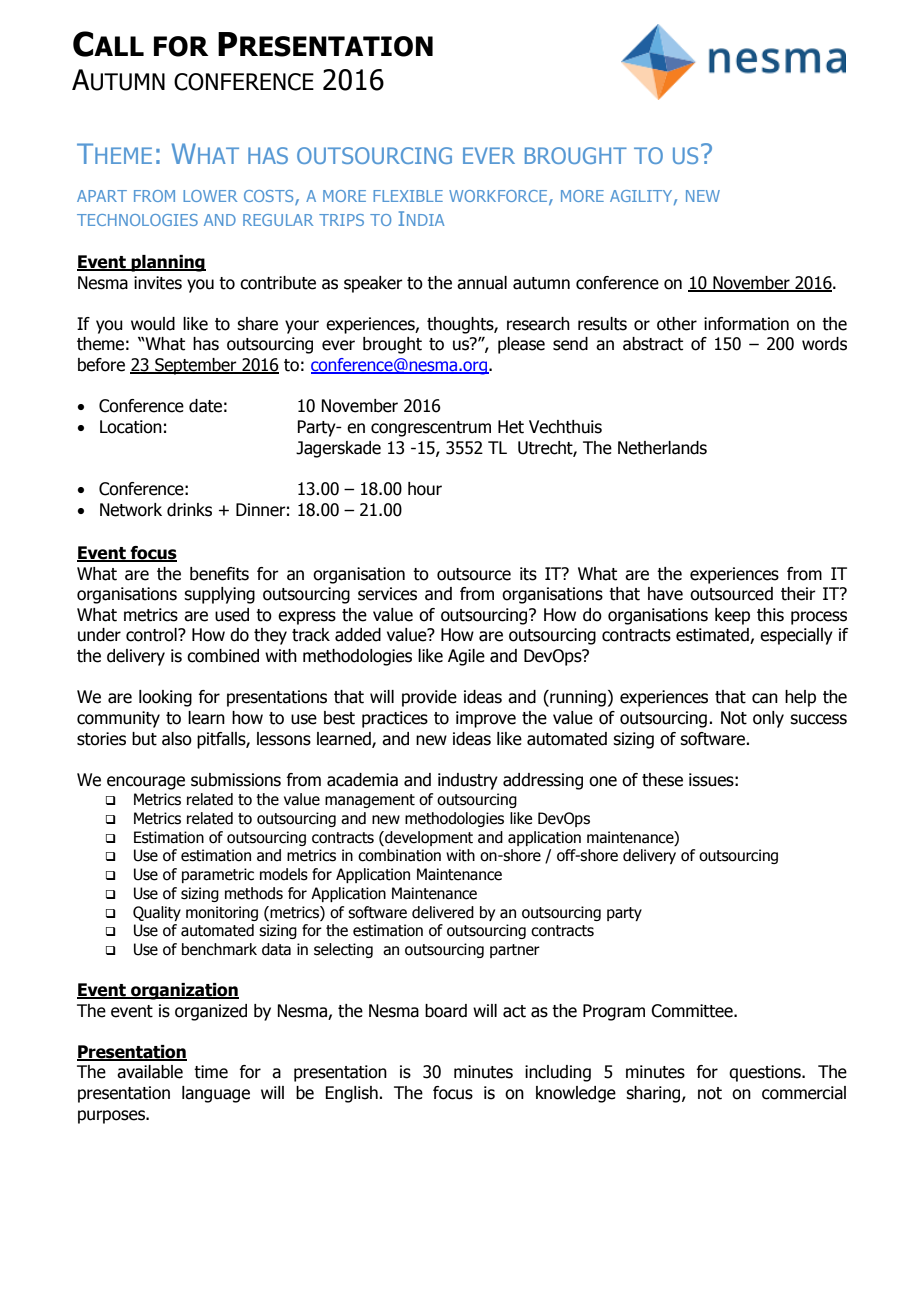 The width and height of the screenshot is (924, 1308). What do you see at coordinates (152, 635) in the screenshot?
I see `control` at bounding box center [152, 635].
